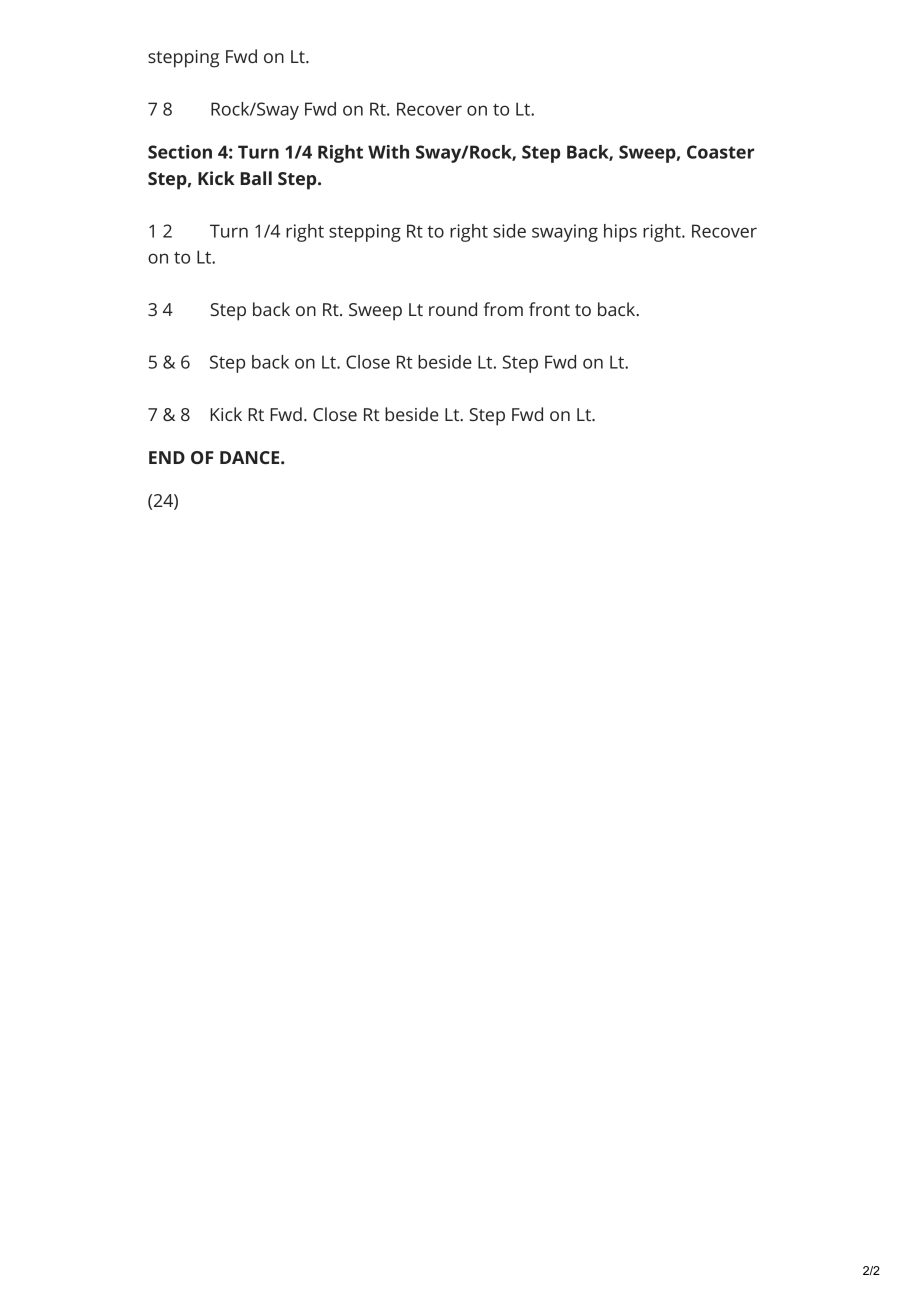 The image size is (924, 1308). I want to click on Ball, so click(256, 178).
